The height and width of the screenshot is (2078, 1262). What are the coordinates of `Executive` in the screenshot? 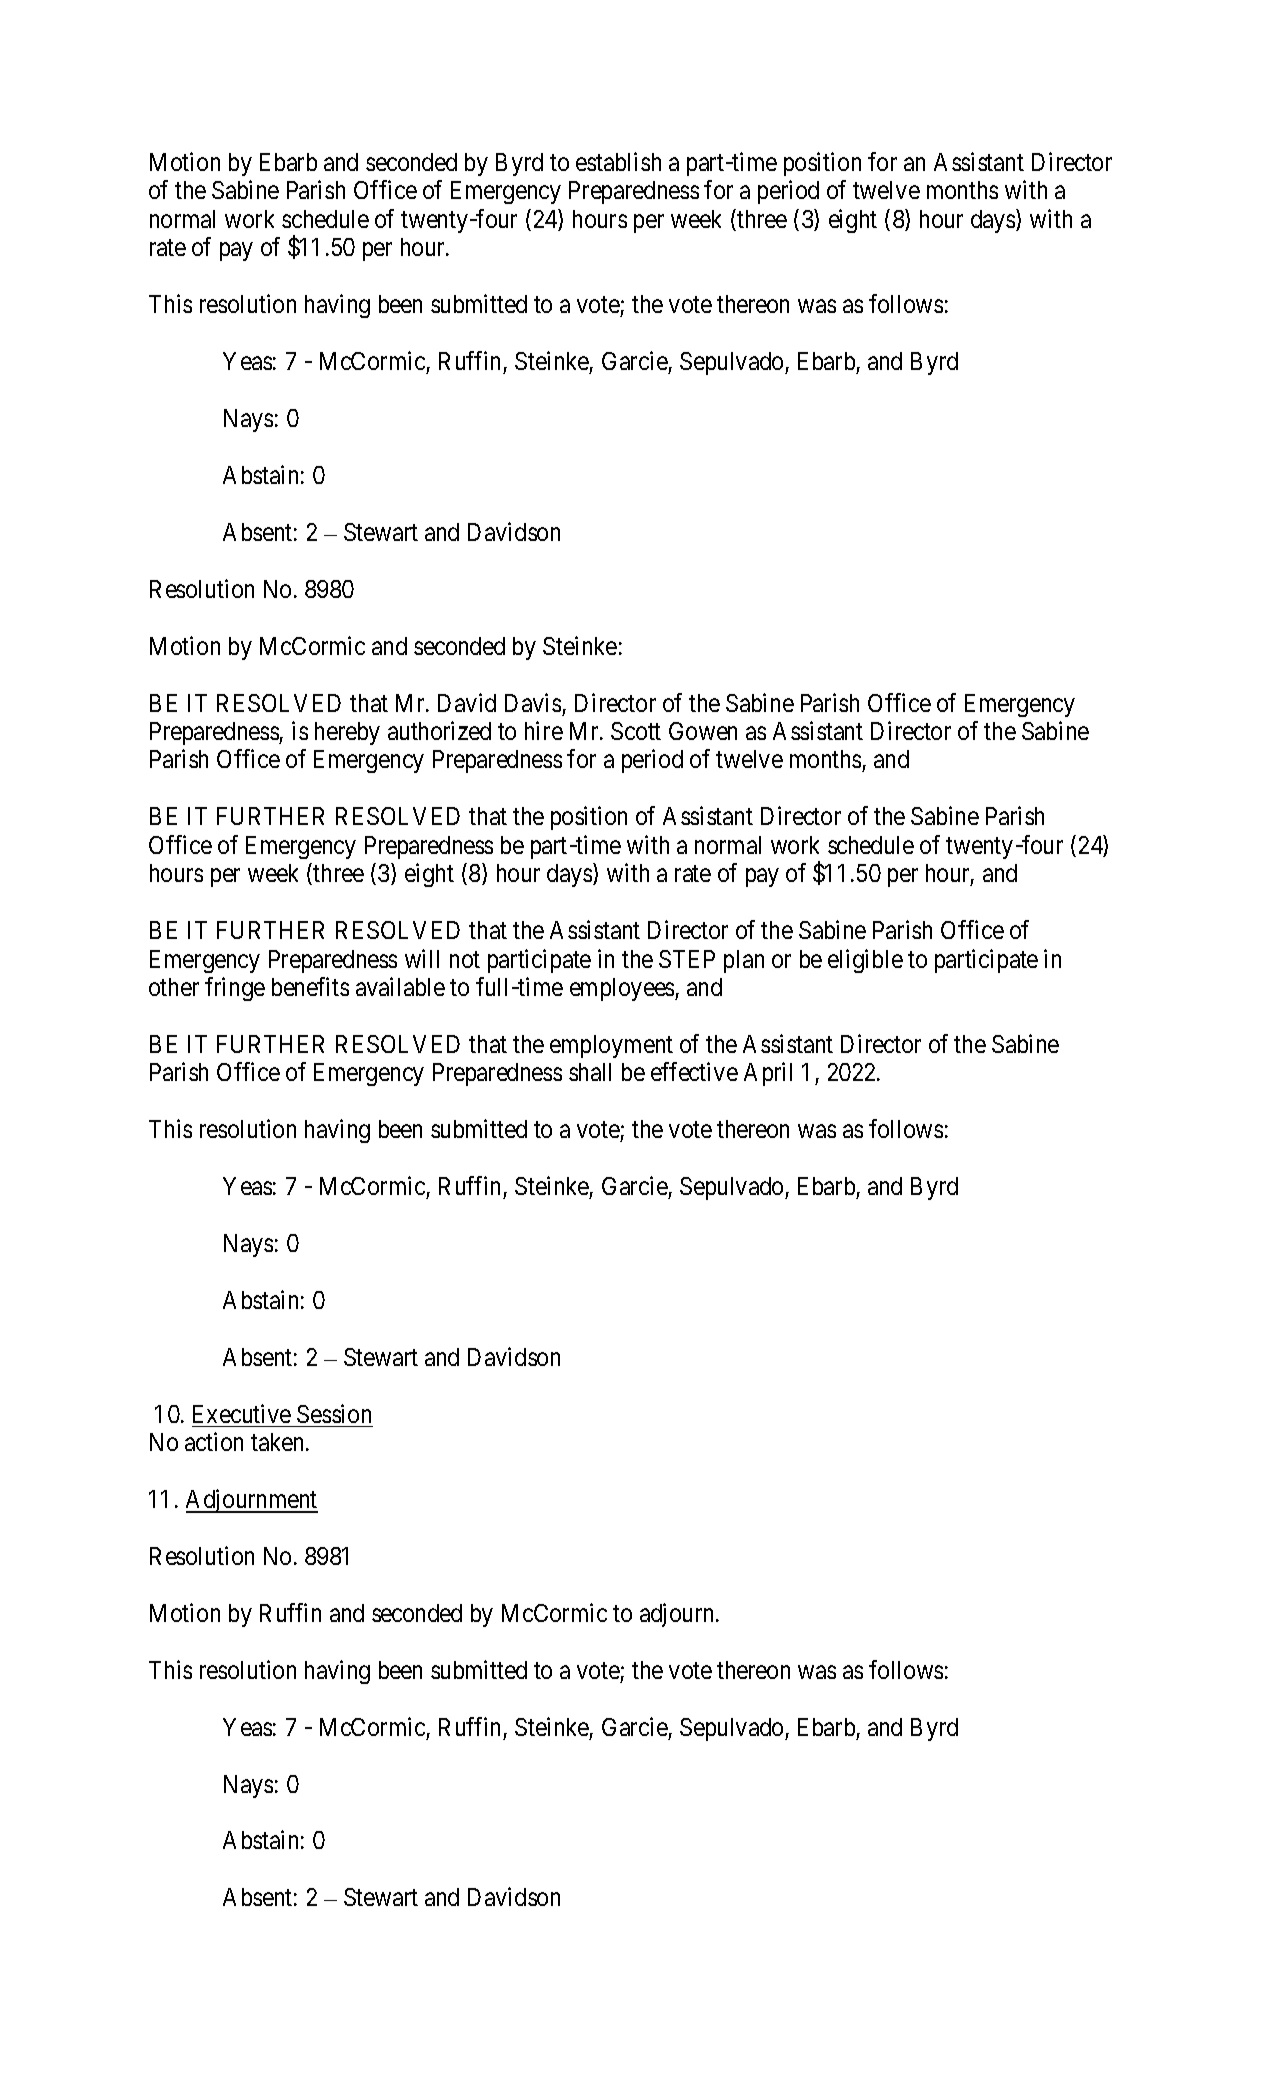 It's located at (242, 1413).
